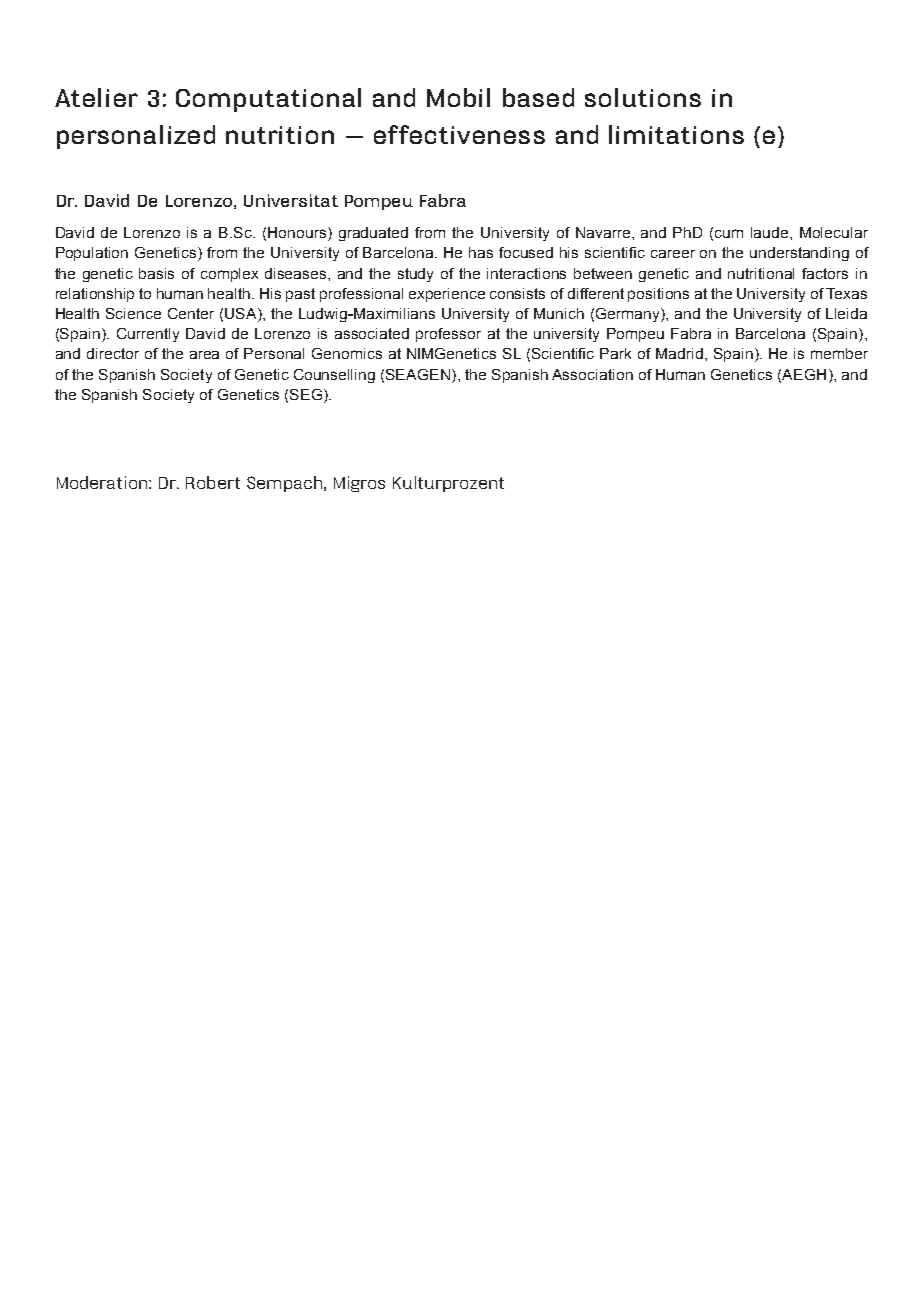 This page has width=924, height=1308. I want to click on Association, so click(592, 374).
